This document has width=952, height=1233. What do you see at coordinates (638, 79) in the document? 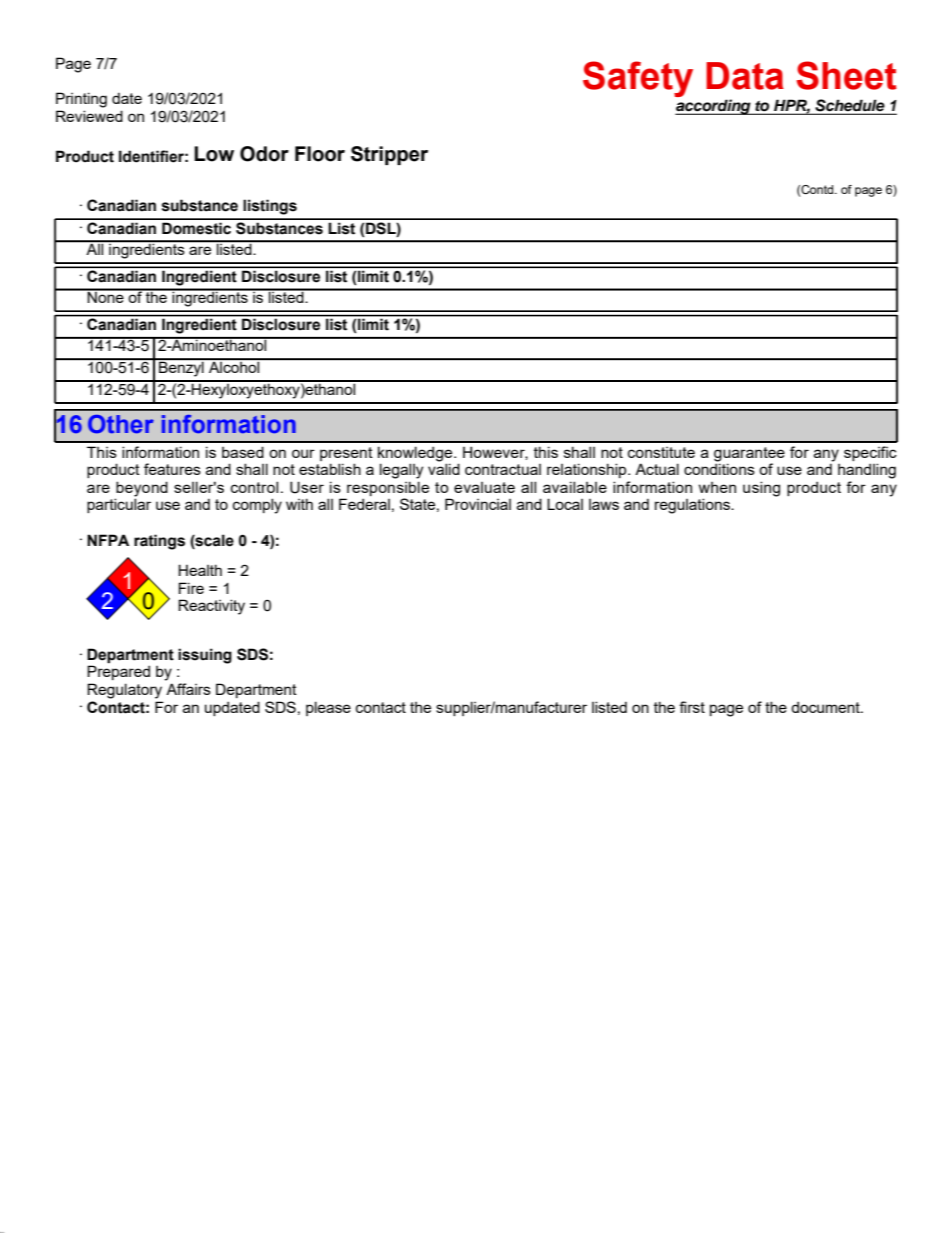
I see `Safety` at bounding box center [638, 79].
